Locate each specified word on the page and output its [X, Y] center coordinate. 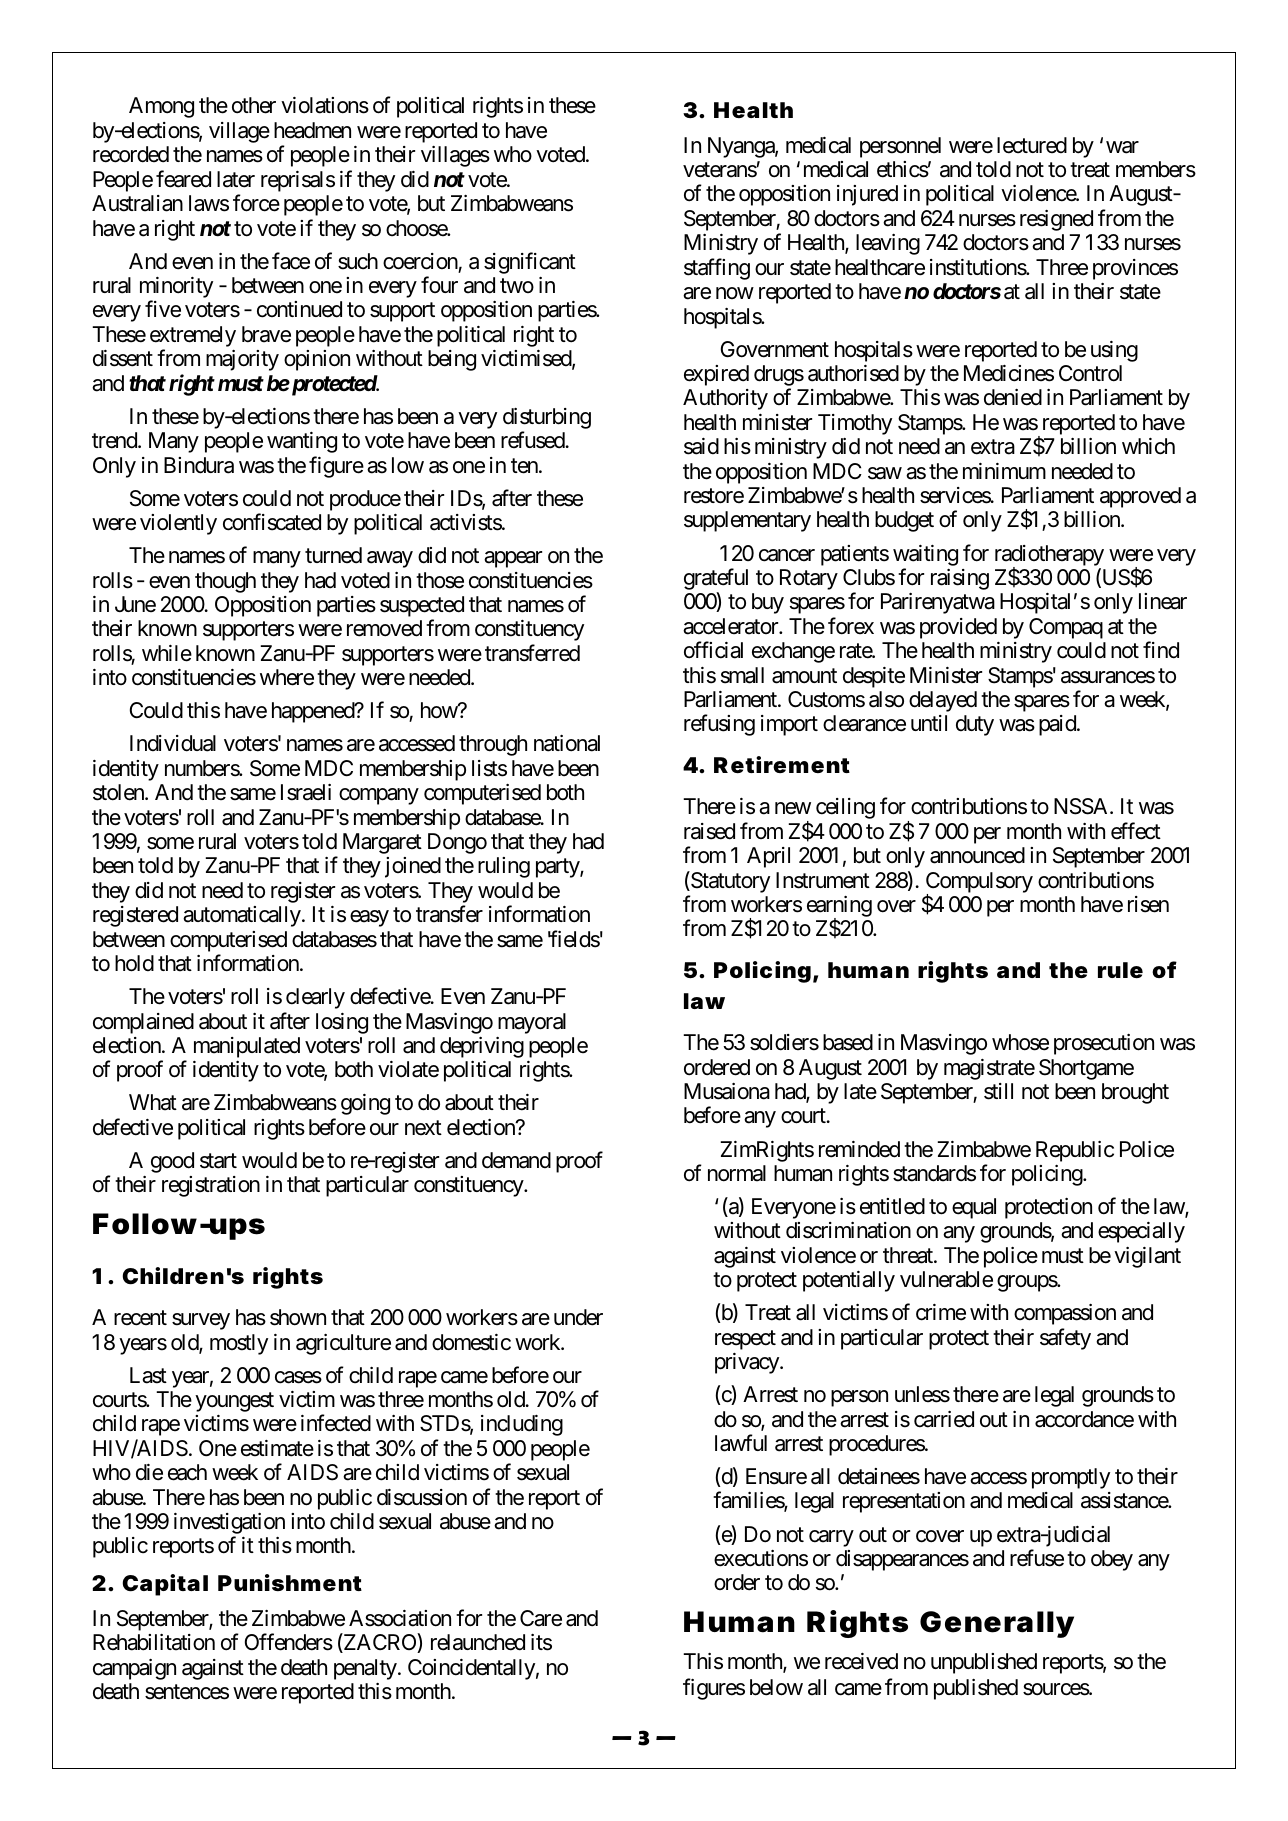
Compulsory [979, 883]
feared [183, 179]
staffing [717, 269]
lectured [1032, 145]
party [558, 868]
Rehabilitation [154, 1642]
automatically [242, 916]
